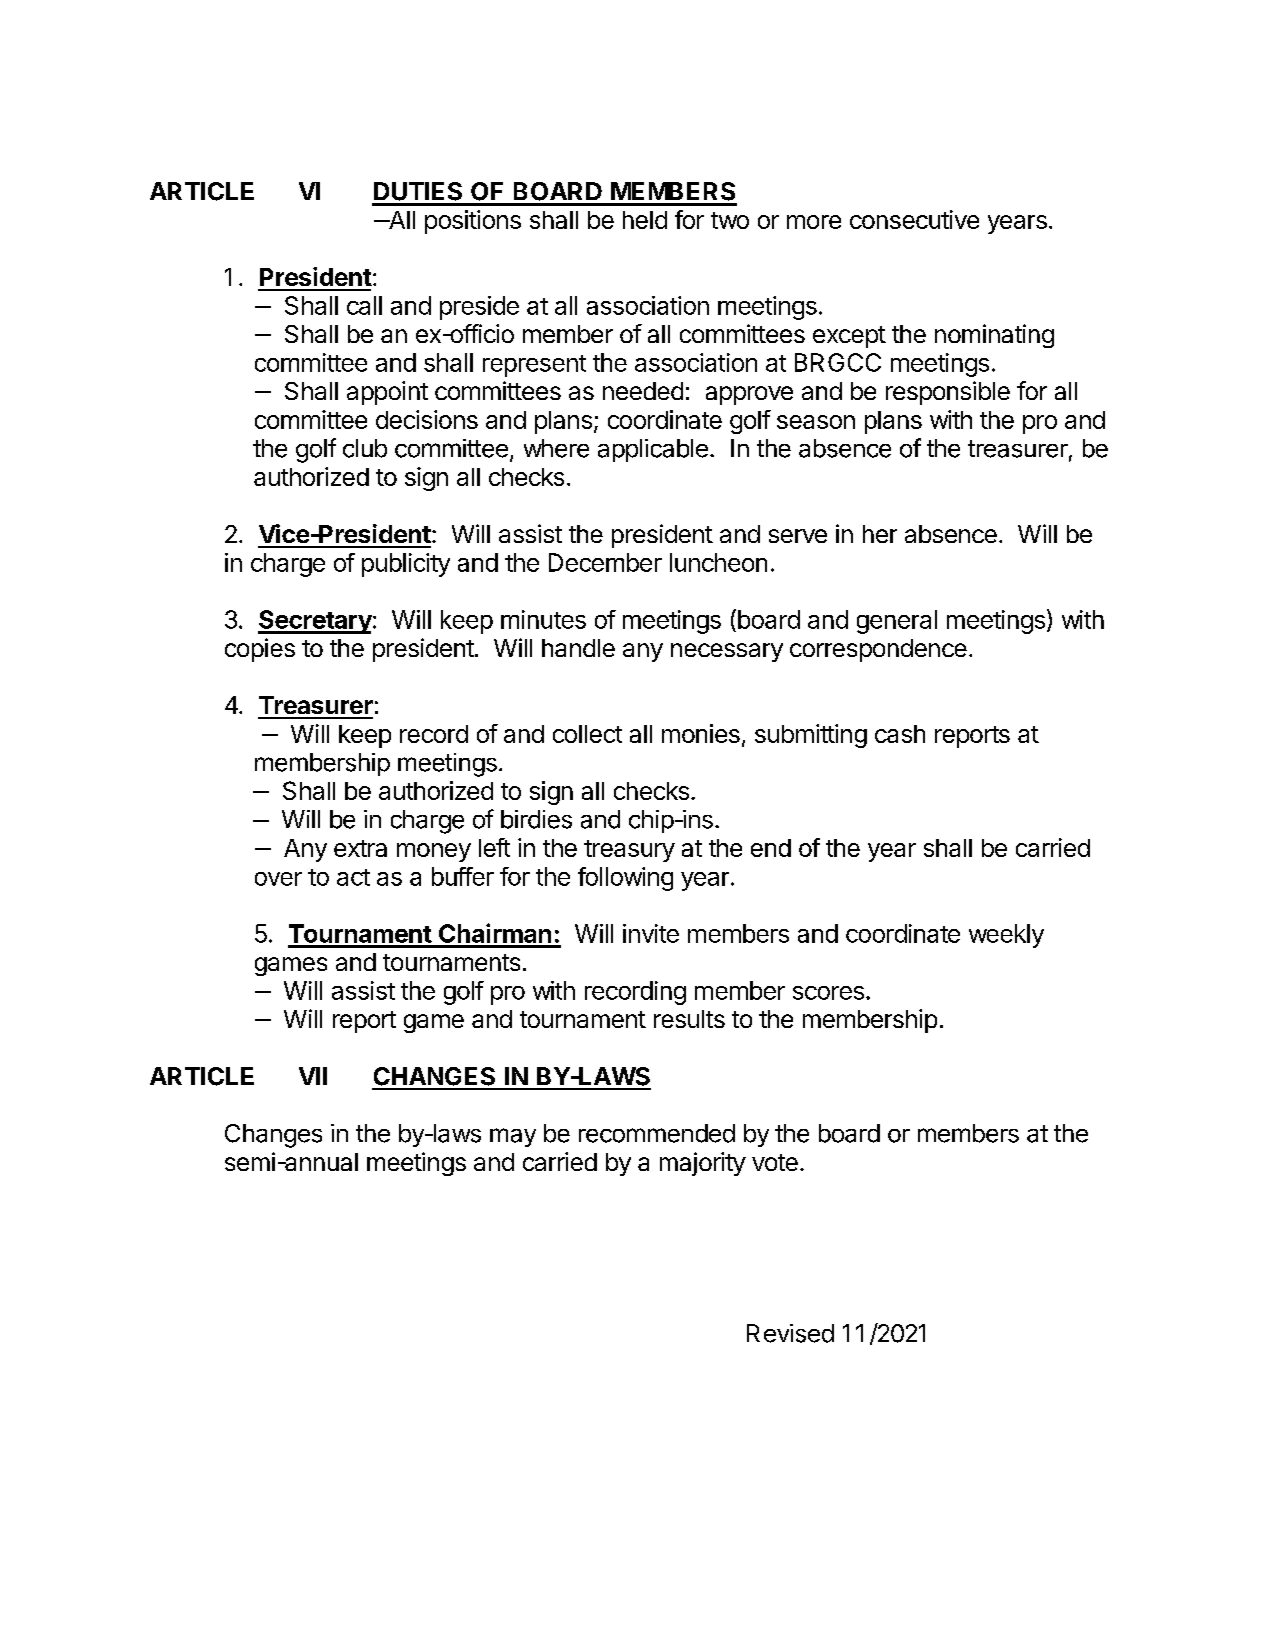 Image resolution: width=1266 pixels, height=1638 pixels. Describe the element at coordinates (914, 219) in the screenshot. I see `consecutive` at that location.
